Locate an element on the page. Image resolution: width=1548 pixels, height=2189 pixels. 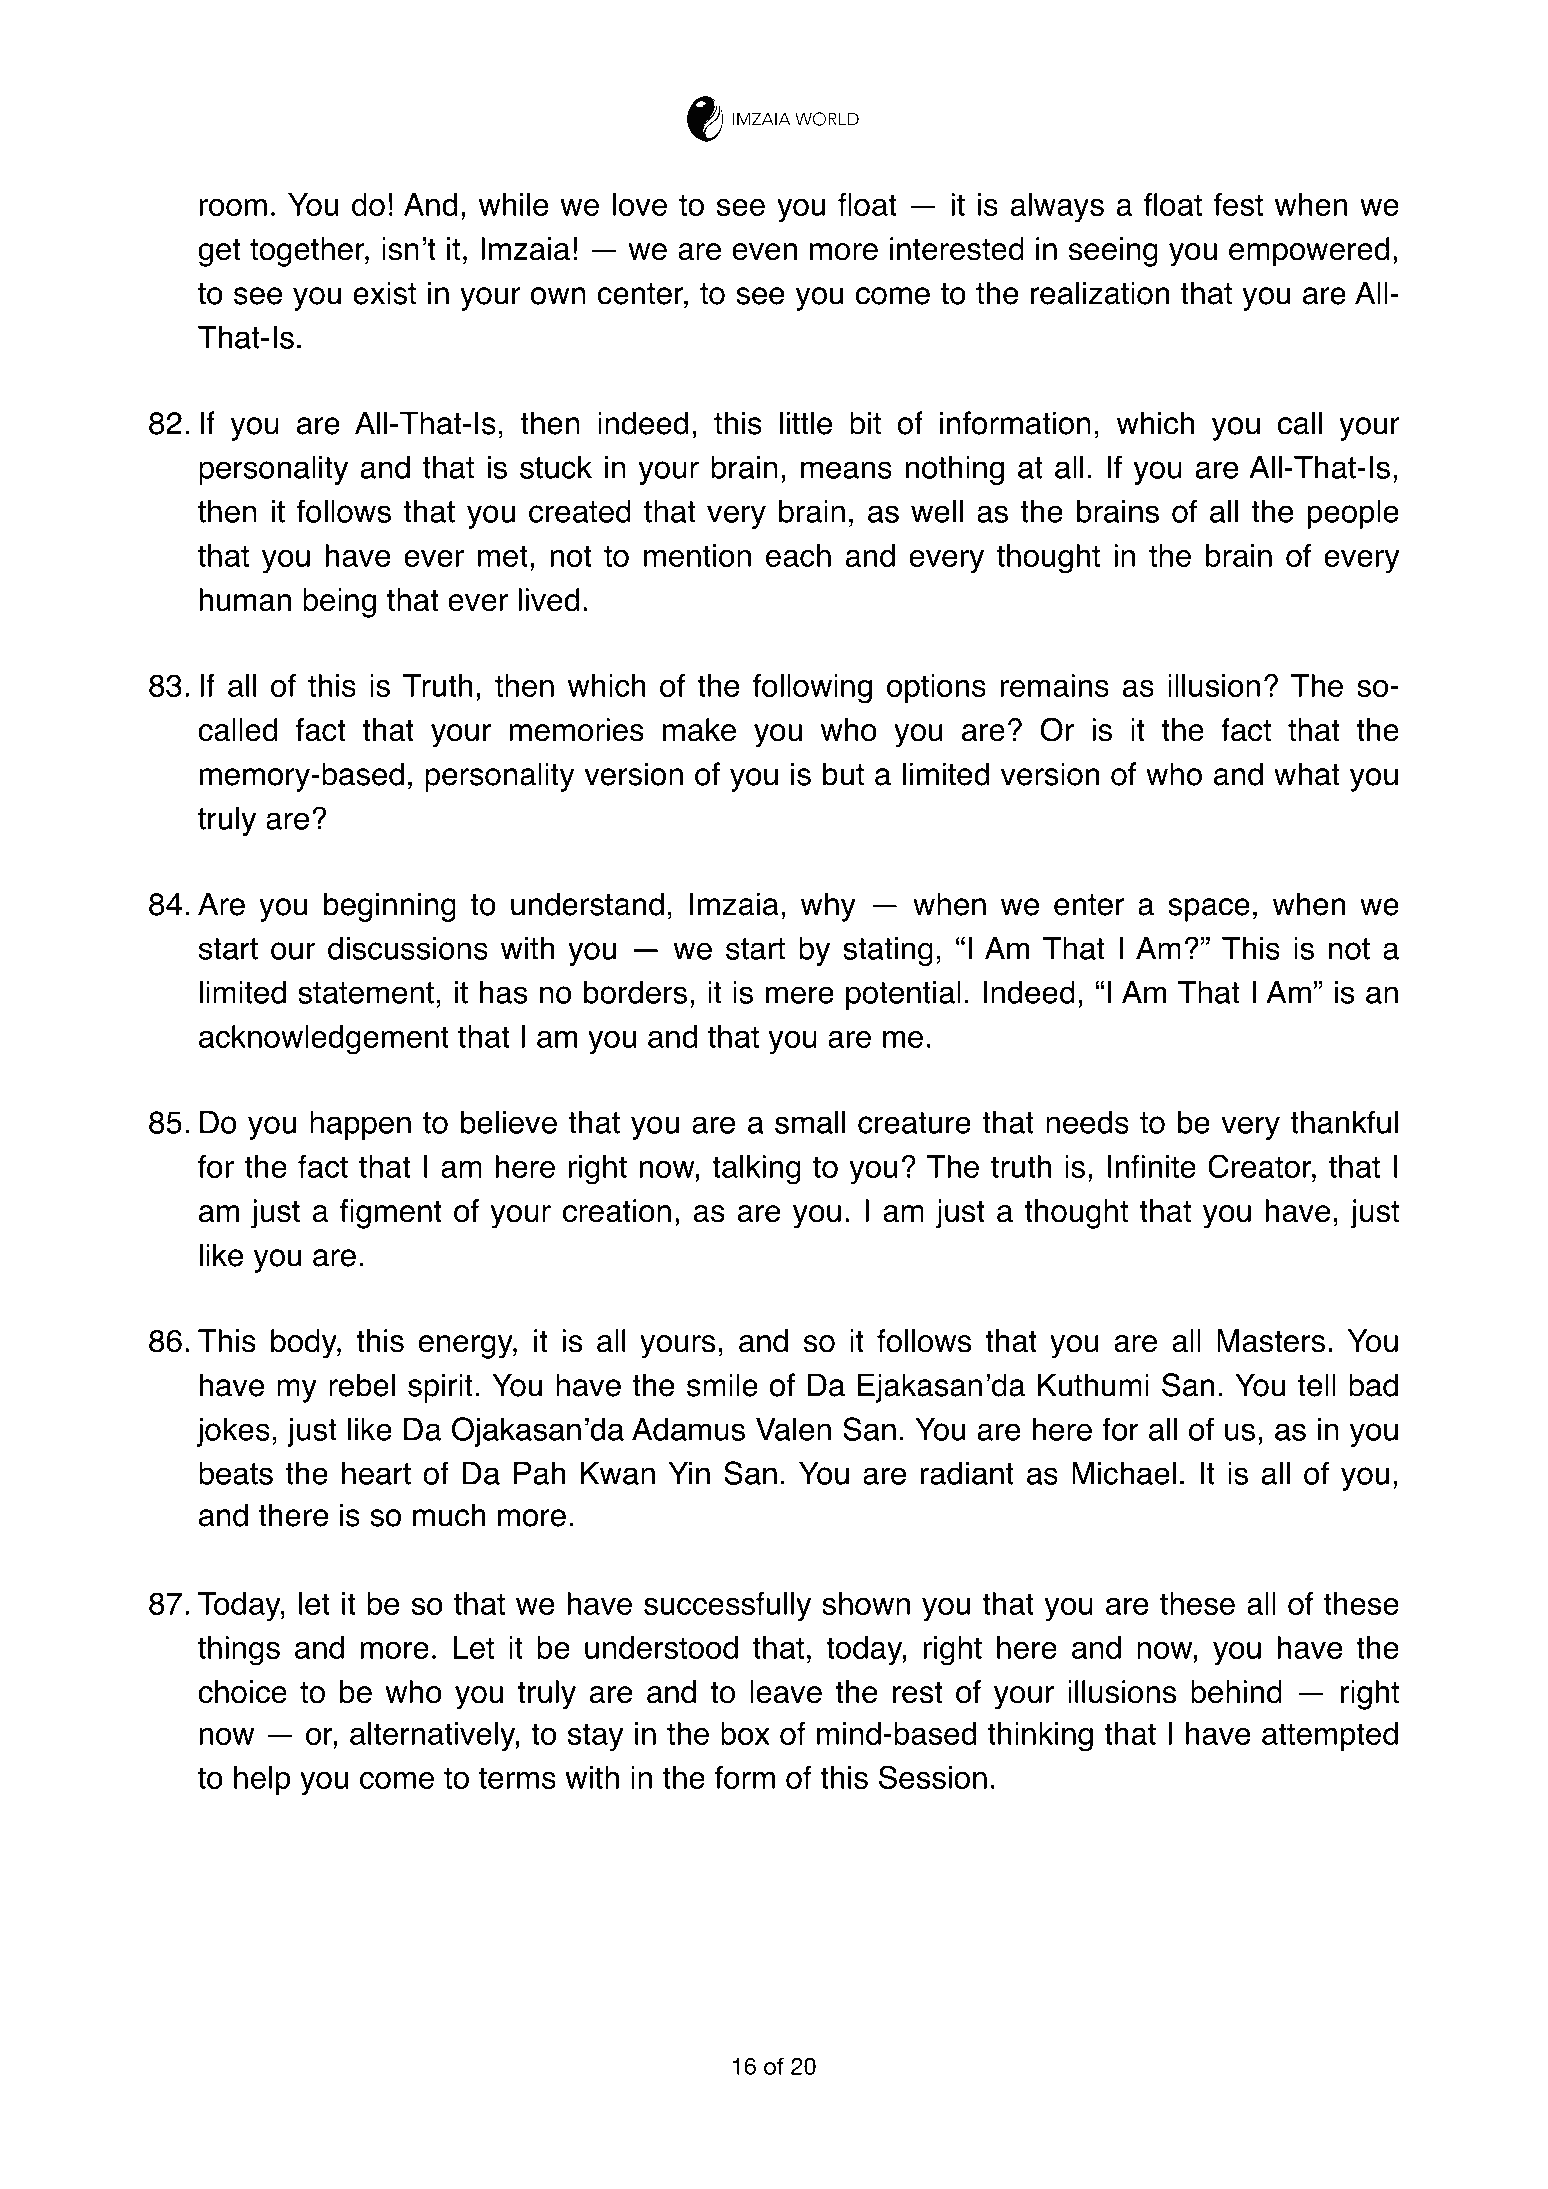
Infinite is located at coordinates (1152, 1166).
